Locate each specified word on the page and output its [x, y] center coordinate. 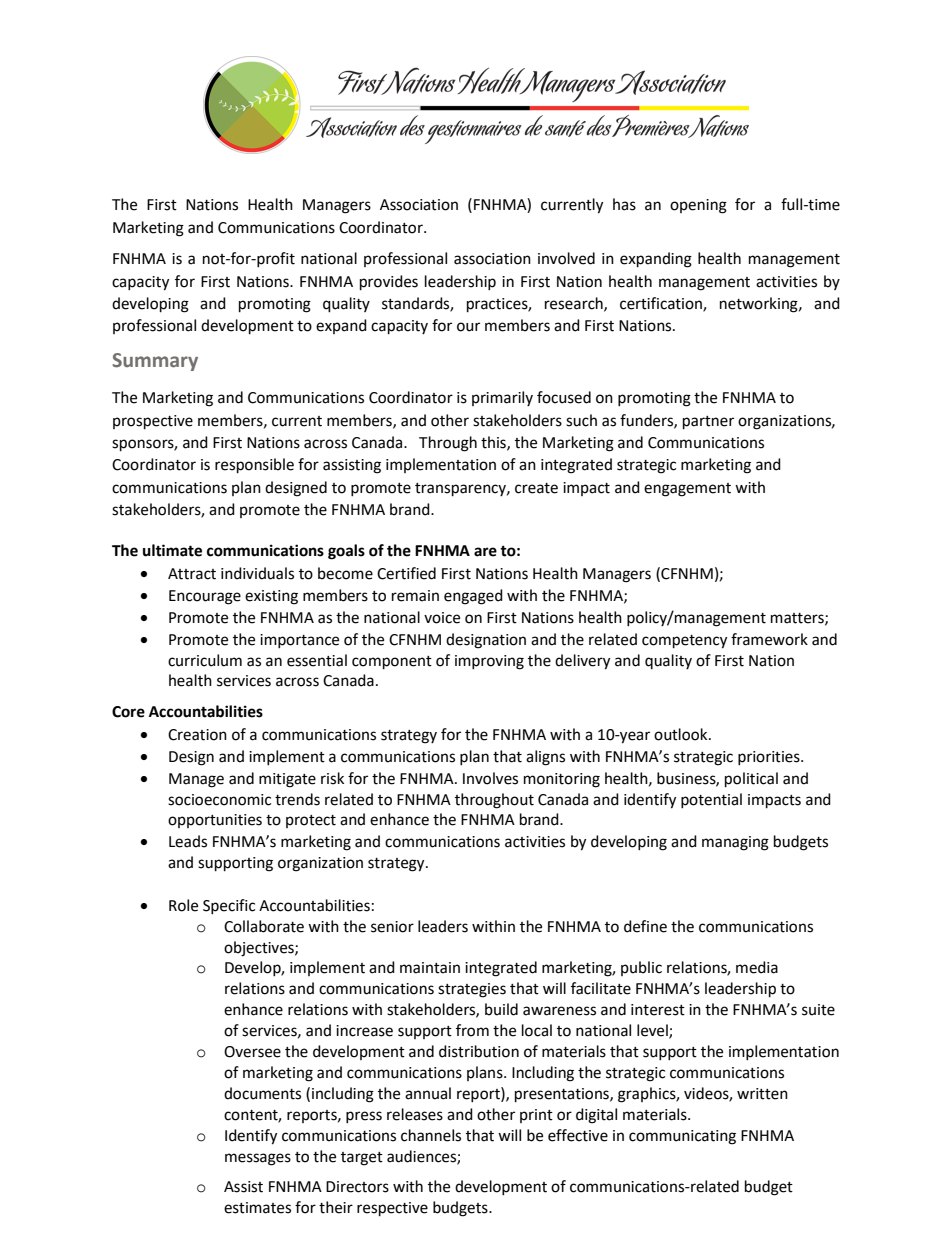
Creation [197, 735]
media [757, 967]
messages [258, 1159]
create [536, 488]
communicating [682, 1137]
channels [431, 1135]
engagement [687, 490]
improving [489, 662]
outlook [682, 734]
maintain [430, 968]
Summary [155, 362]
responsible [254, 466]
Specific [229, 906]
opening [698, 206]
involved [566, 258]
